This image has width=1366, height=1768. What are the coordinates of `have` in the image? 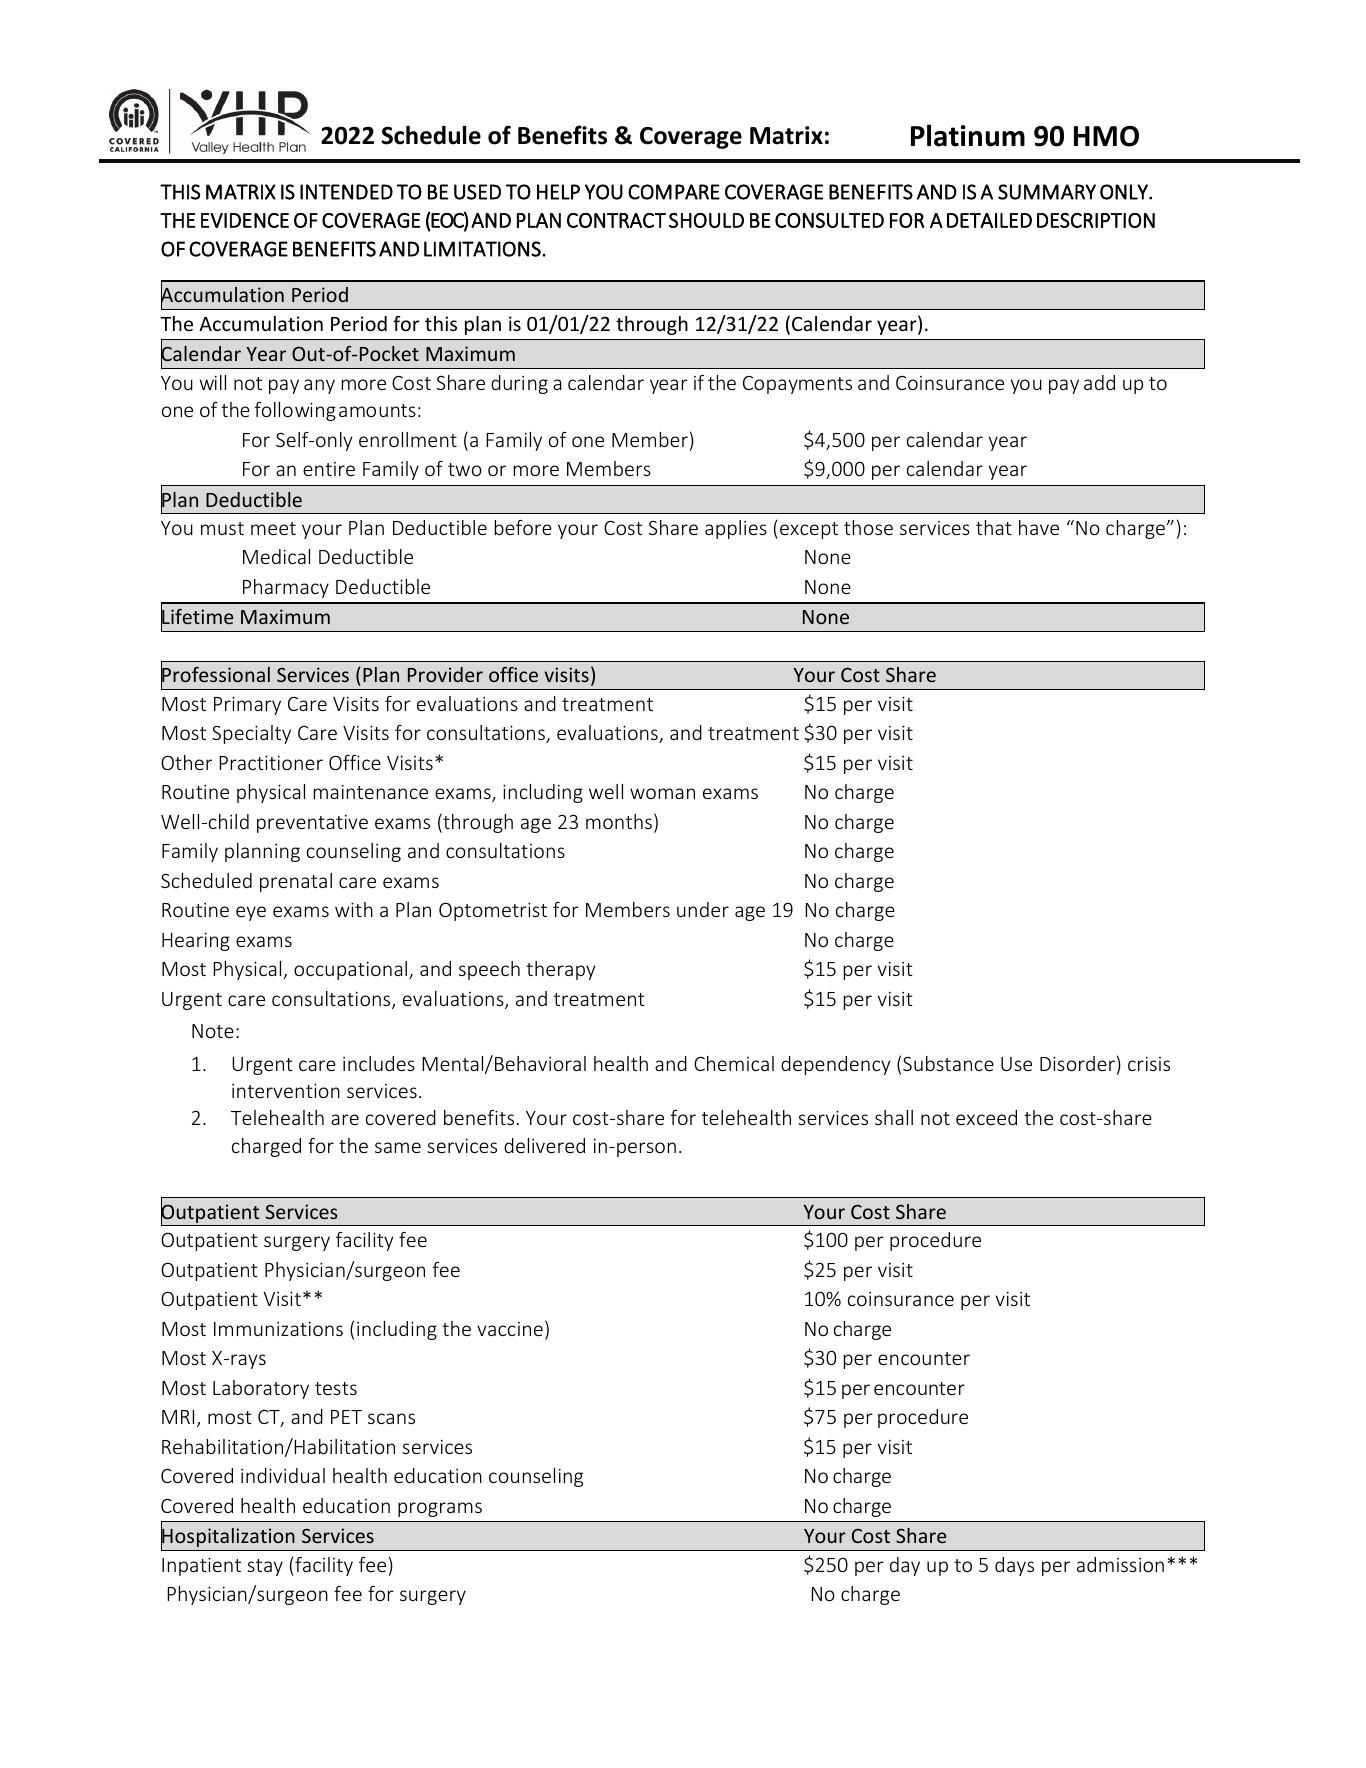 It's located at (1039, 527).
